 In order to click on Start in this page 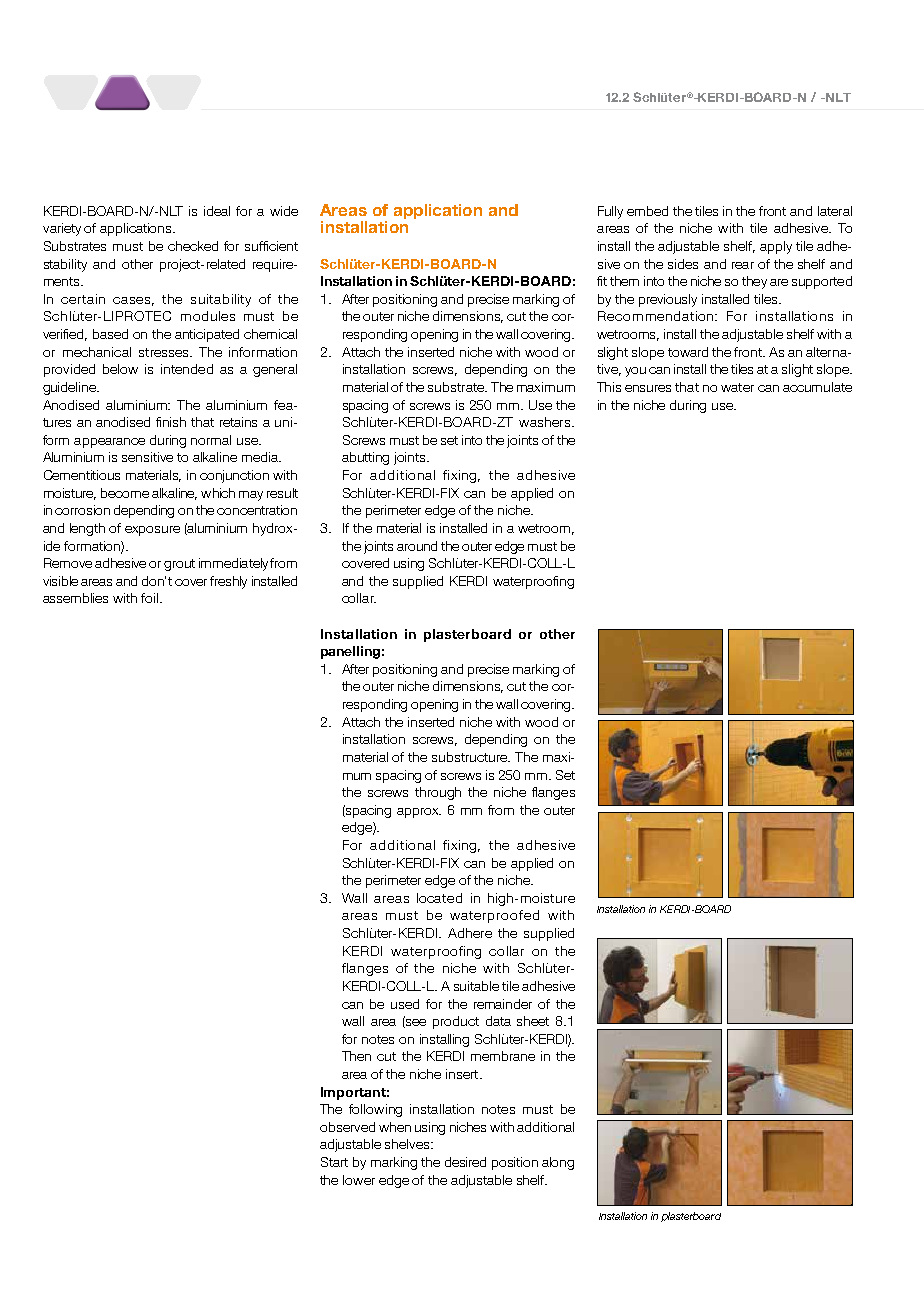, I will do `click(334, 1162)`.
